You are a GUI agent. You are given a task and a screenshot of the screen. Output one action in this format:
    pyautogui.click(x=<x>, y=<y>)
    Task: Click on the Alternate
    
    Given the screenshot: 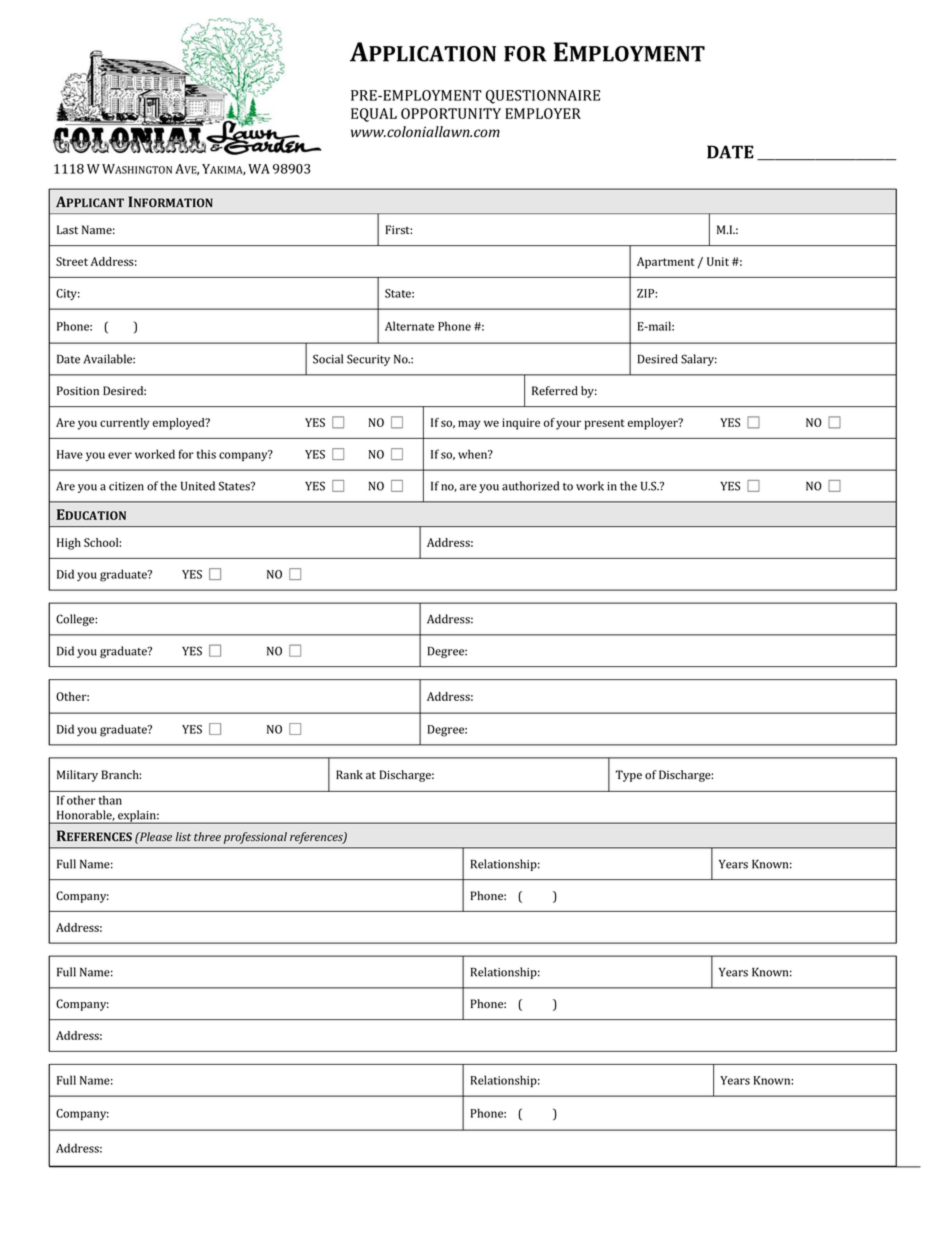 What is the action you would take?
    pyautogui.click(x=409, y=326)
